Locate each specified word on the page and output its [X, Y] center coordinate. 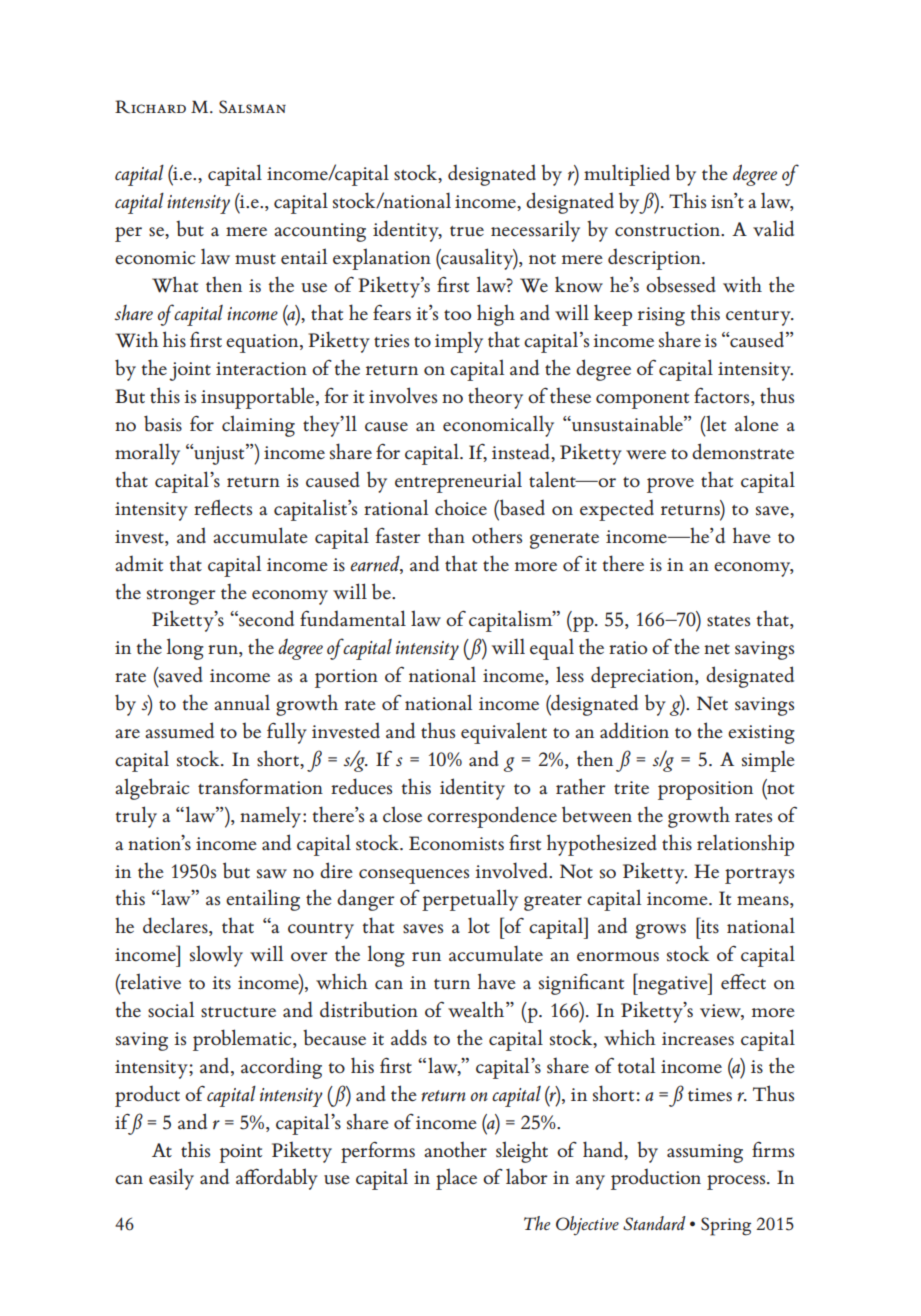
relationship [745, 845]
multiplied [627, 175]
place [456, 1179]
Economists [456, 843]
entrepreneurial [458, 482]
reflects [223, 508]
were [646, 454]
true [467, 231]
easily [171, 1179]
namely [272, 817]
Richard [150, 107]
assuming [705, 1153]
